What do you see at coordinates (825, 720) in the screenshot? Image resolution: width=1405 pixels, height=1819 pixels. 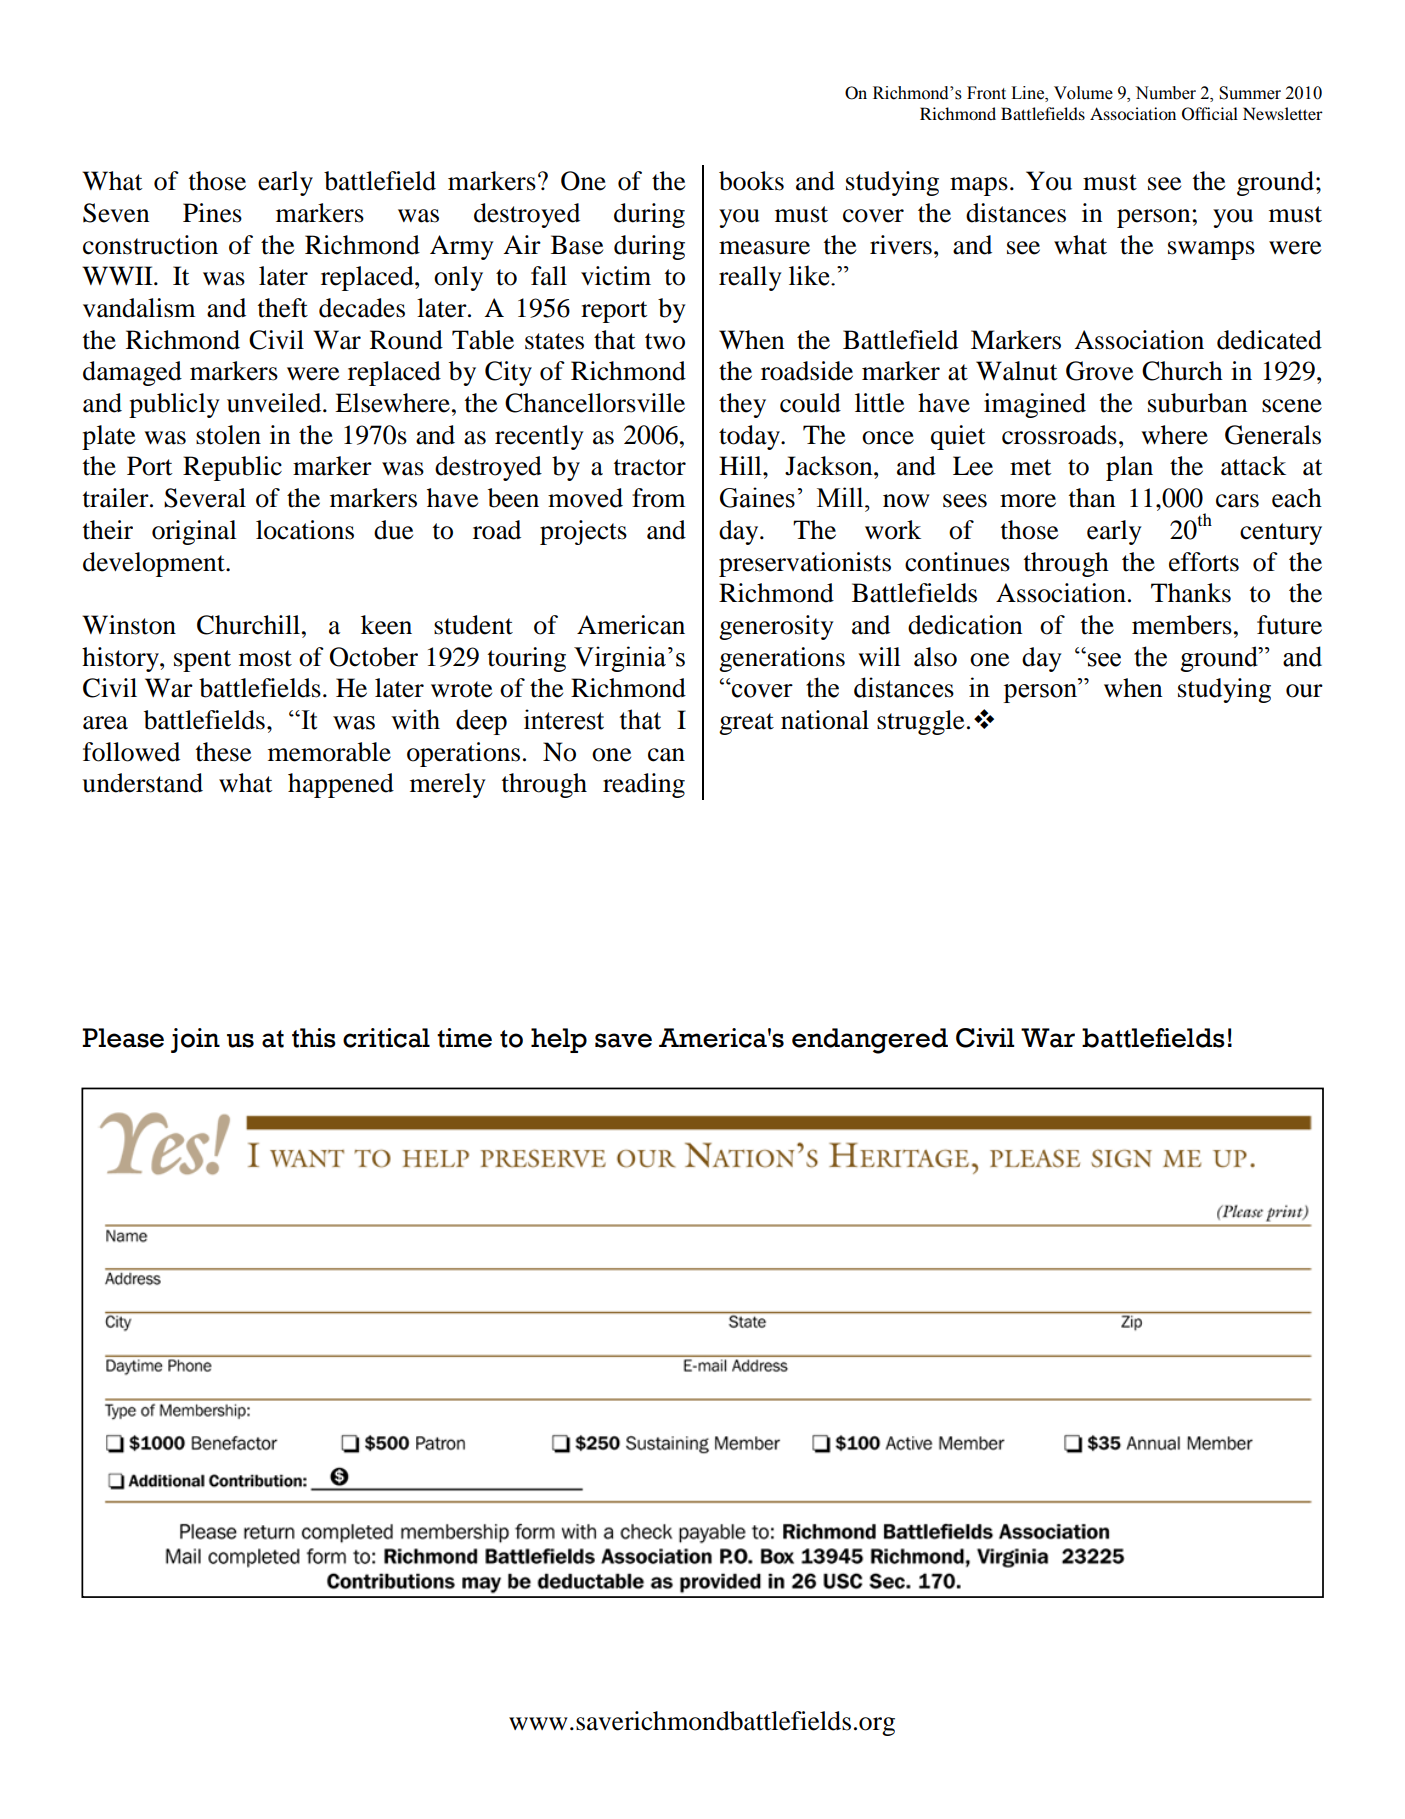 I see `national` at bounding box center [825, 720].
